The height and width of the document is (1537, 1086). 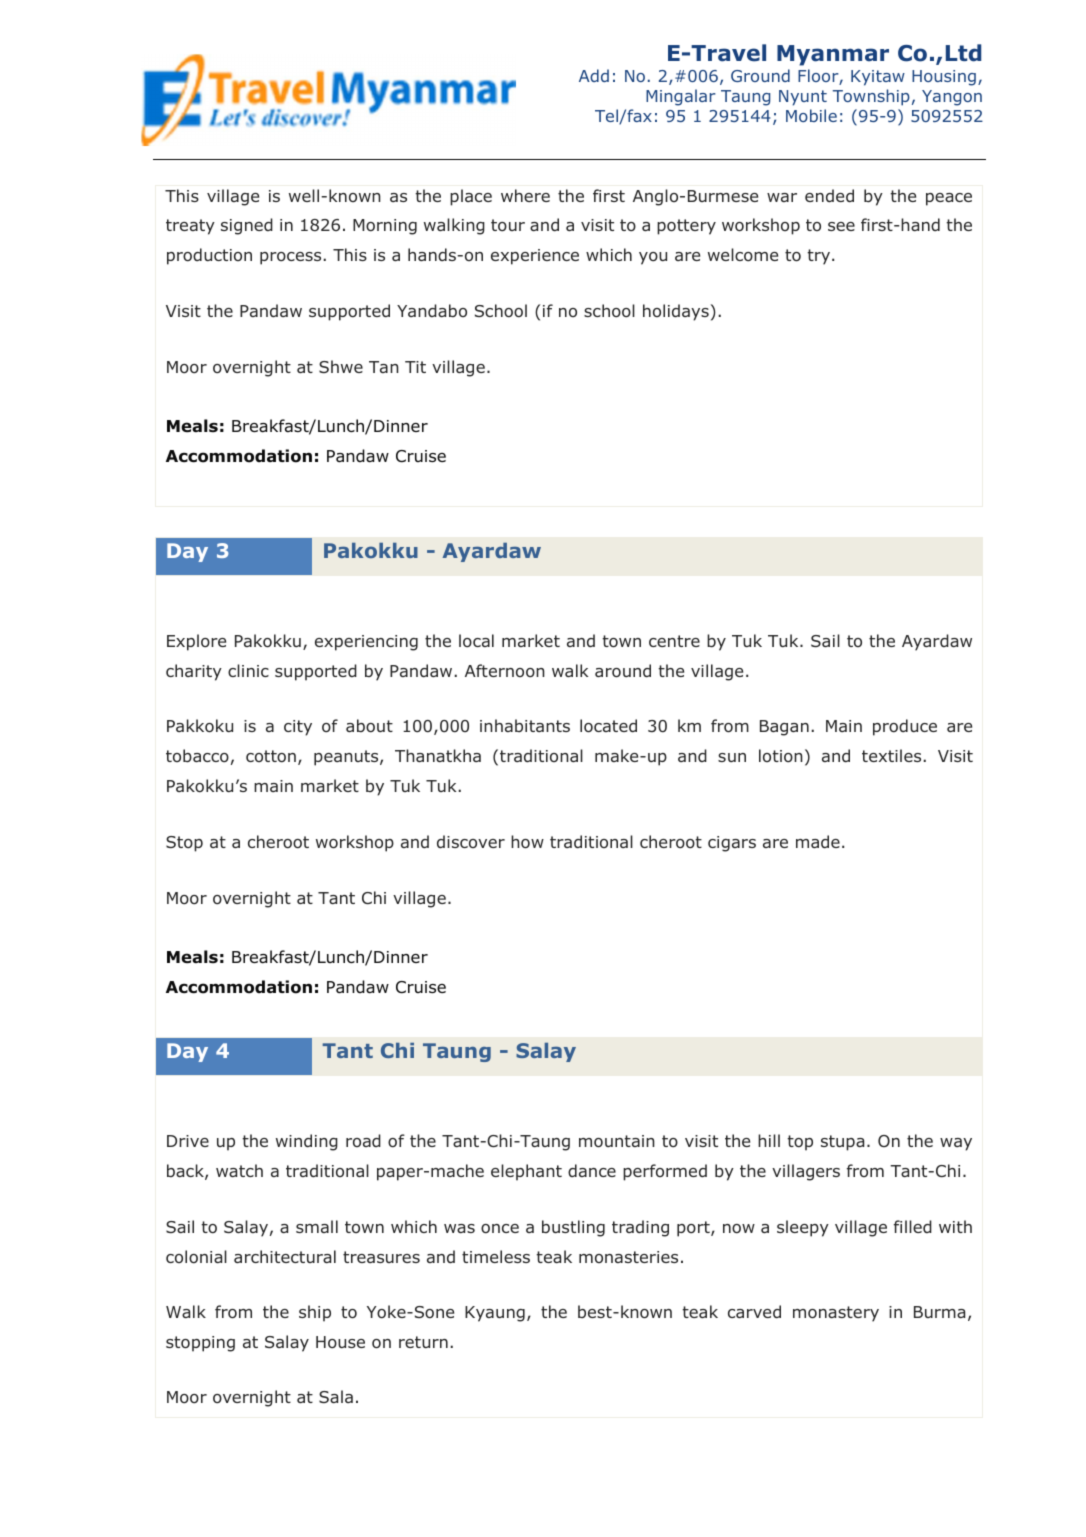 What do you see at coordinates (905, 727) in the document?
I see `produce` at bounding box center [905, 727].
